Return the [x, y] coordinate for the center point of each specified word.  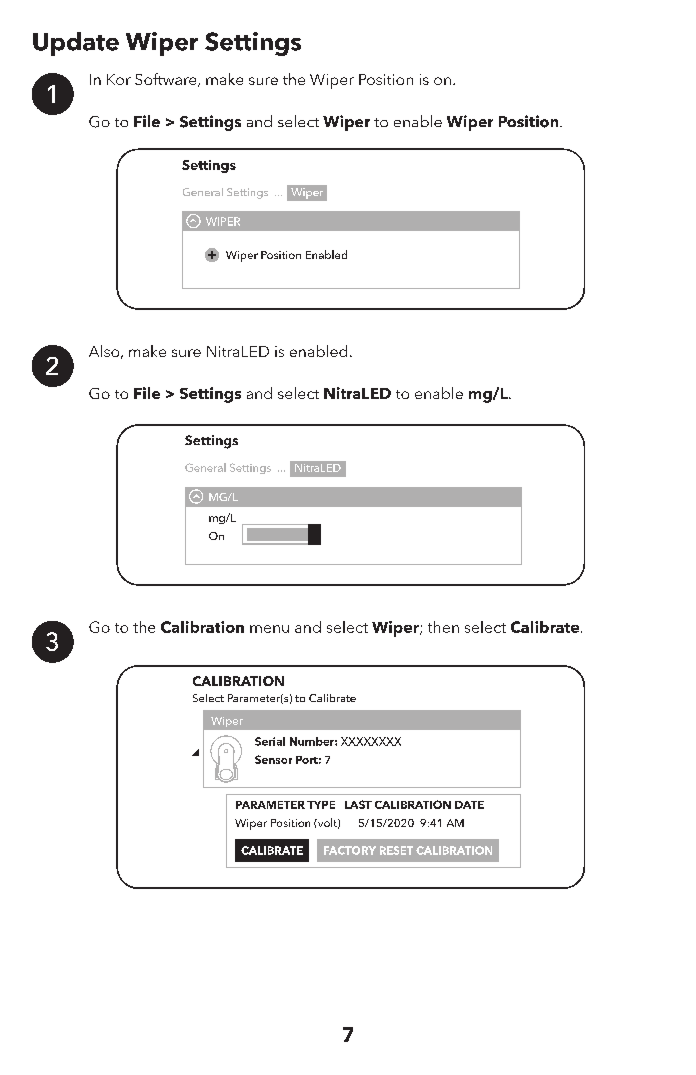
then [443, 627]
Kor [119, 79]
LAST [358, 804]
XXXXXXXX [371, 741]
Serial [270, 741]
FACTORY [350, 850]
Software [167, 80]
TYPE [321, 805]
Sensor [273, 759]
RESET [396, 850]
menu [269, 629]
